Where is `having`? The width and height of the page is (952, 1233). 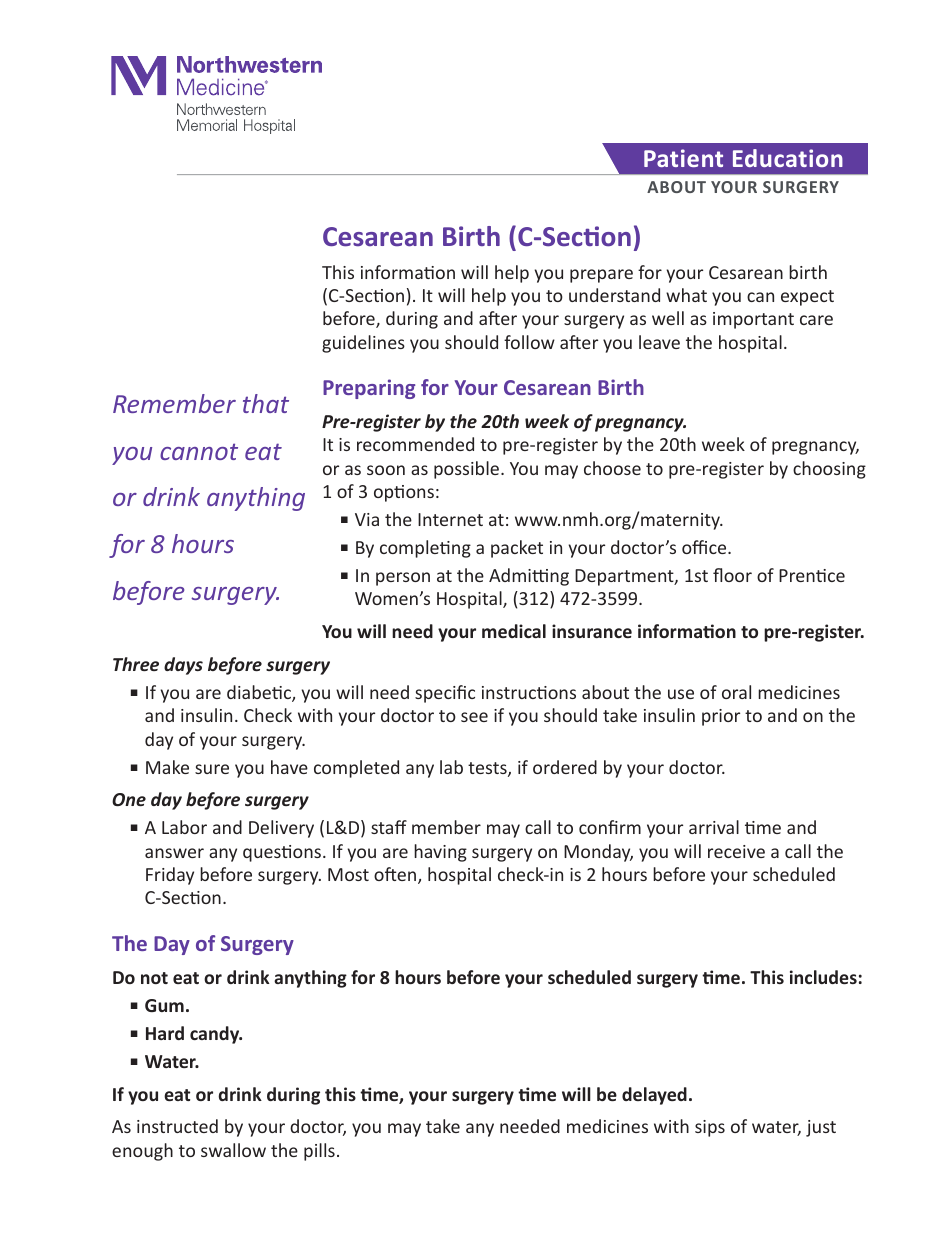
having is located at coordinates (440, 853).
